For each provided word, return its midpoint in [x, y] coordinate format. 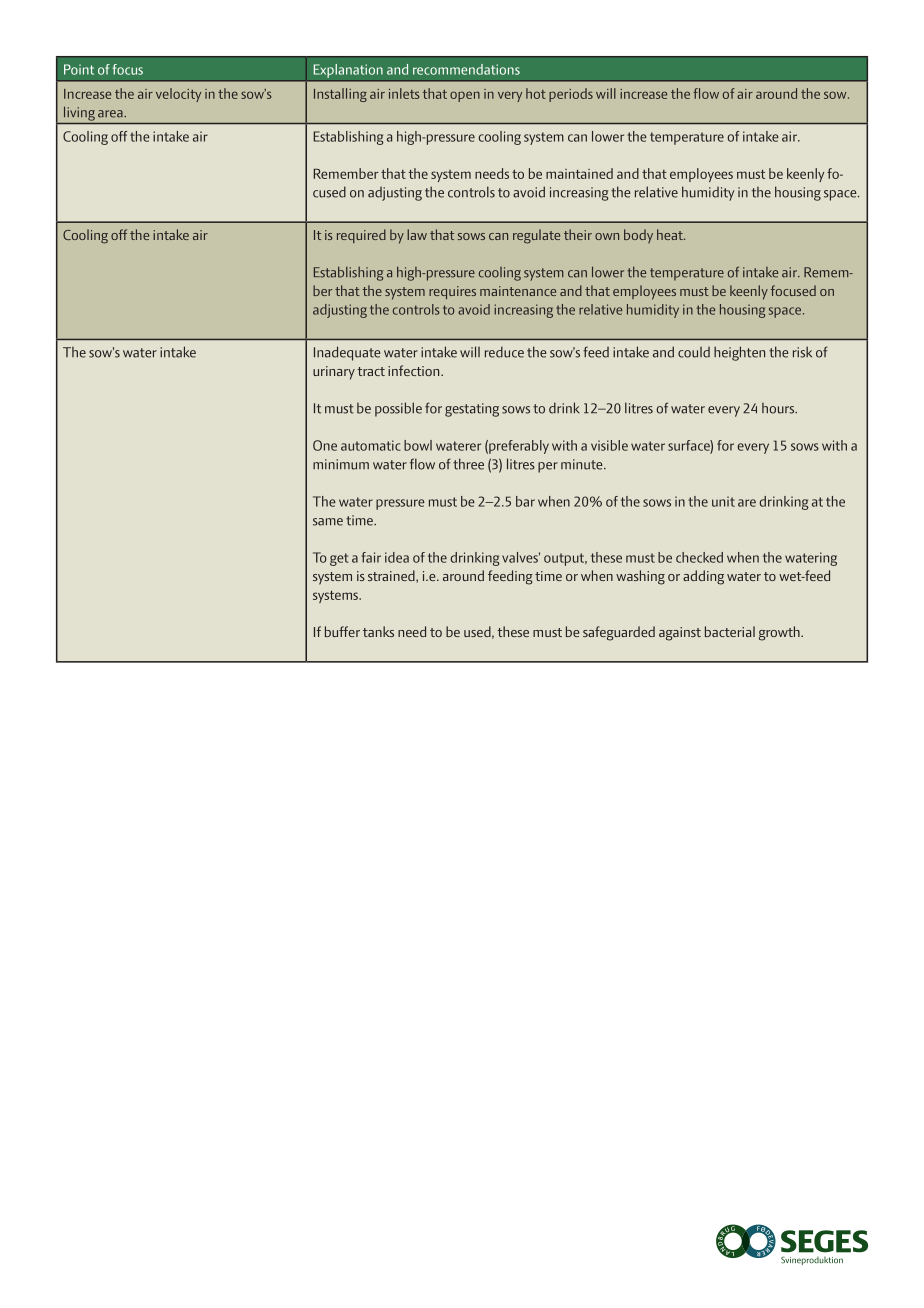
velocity [178, 95]
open [465, 96]
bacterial [730, 631]
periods [571, 95]
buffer [342, 631]
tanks [378, 631]
